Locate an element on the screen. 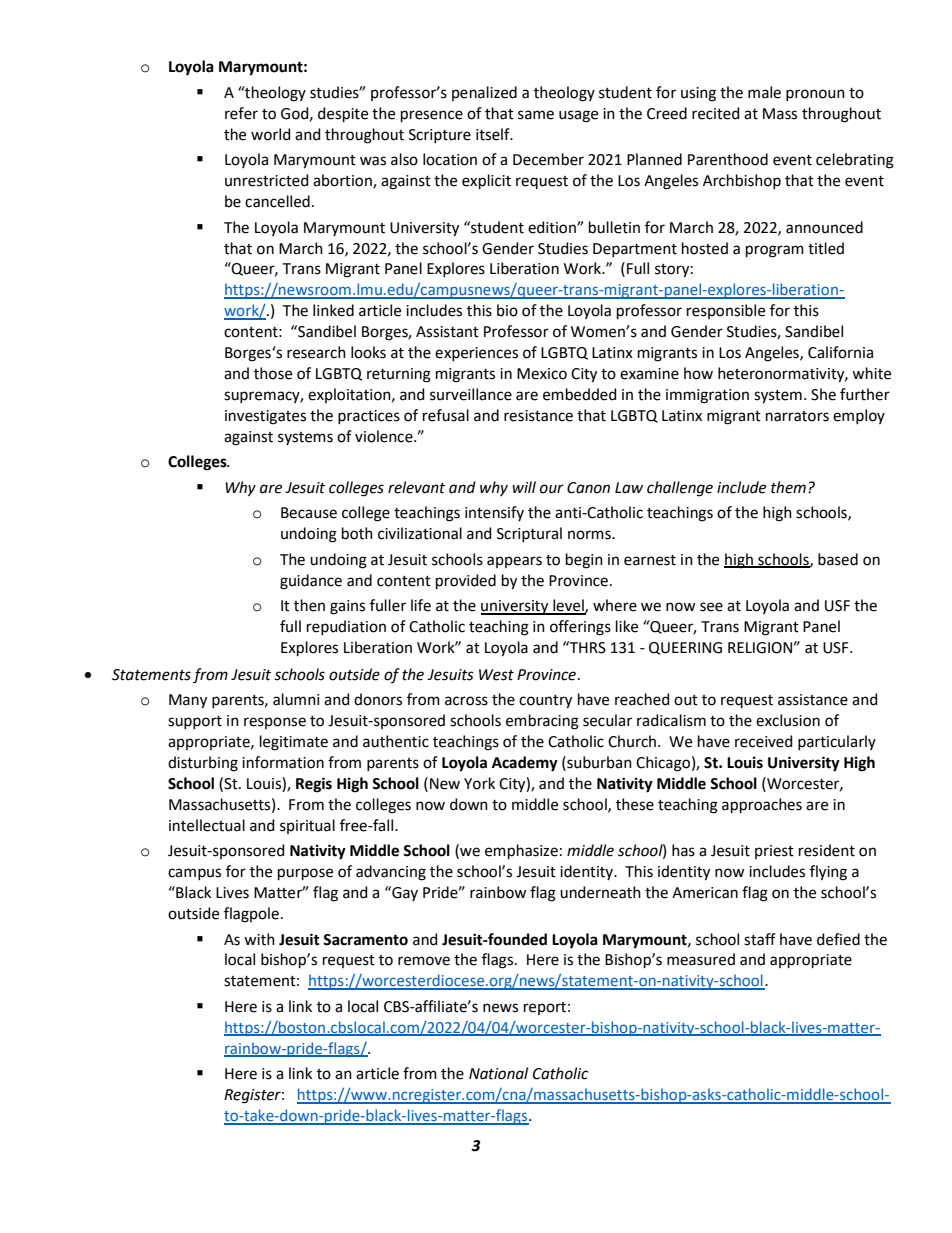 The width and height of the screenshot is (952, 1233). investigates is located at coordinates (265, 417).
